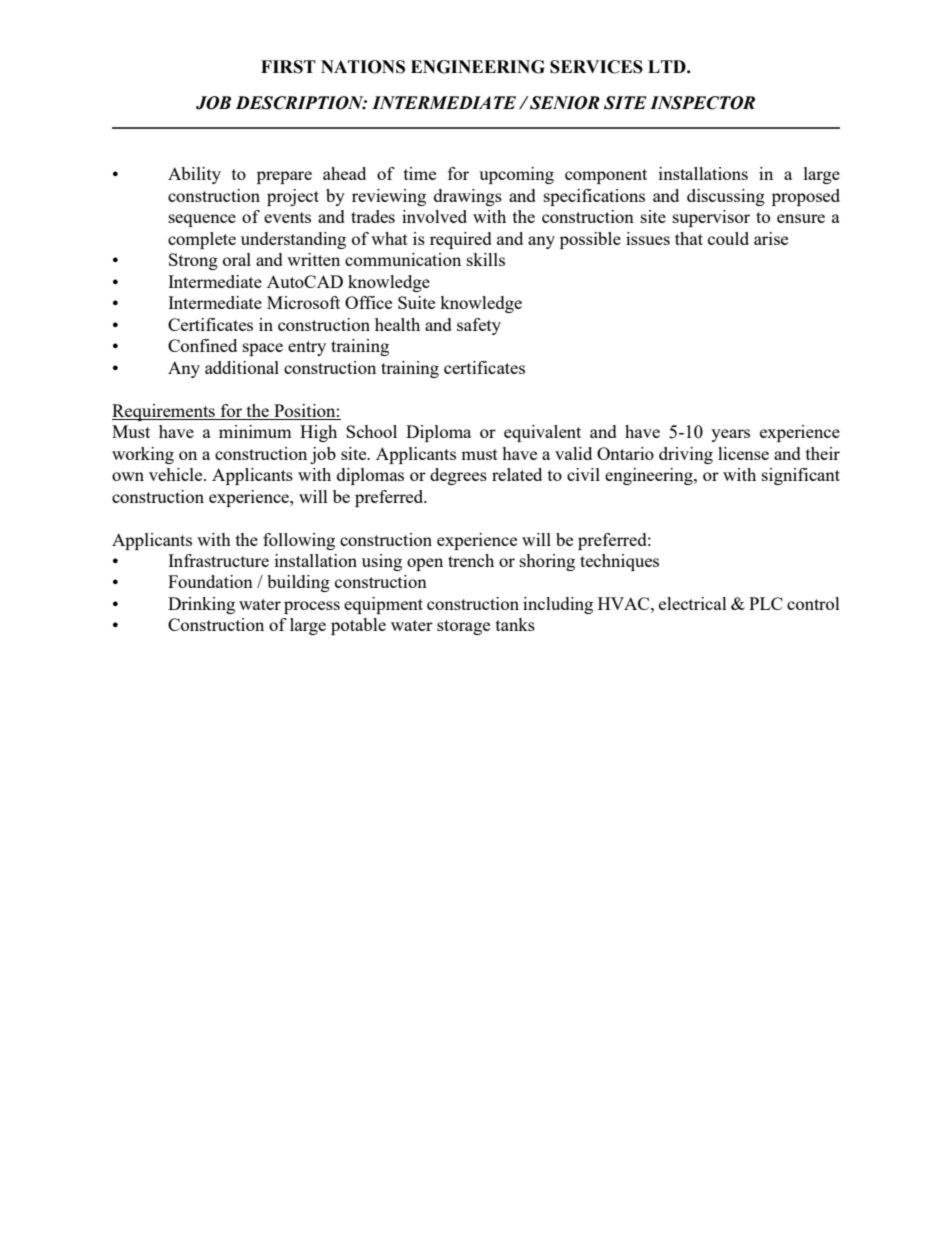 The height and width of the image is (1233, 952). Describe the element at coordinates (726, 197) in the image. I see `discussing` at that location.
